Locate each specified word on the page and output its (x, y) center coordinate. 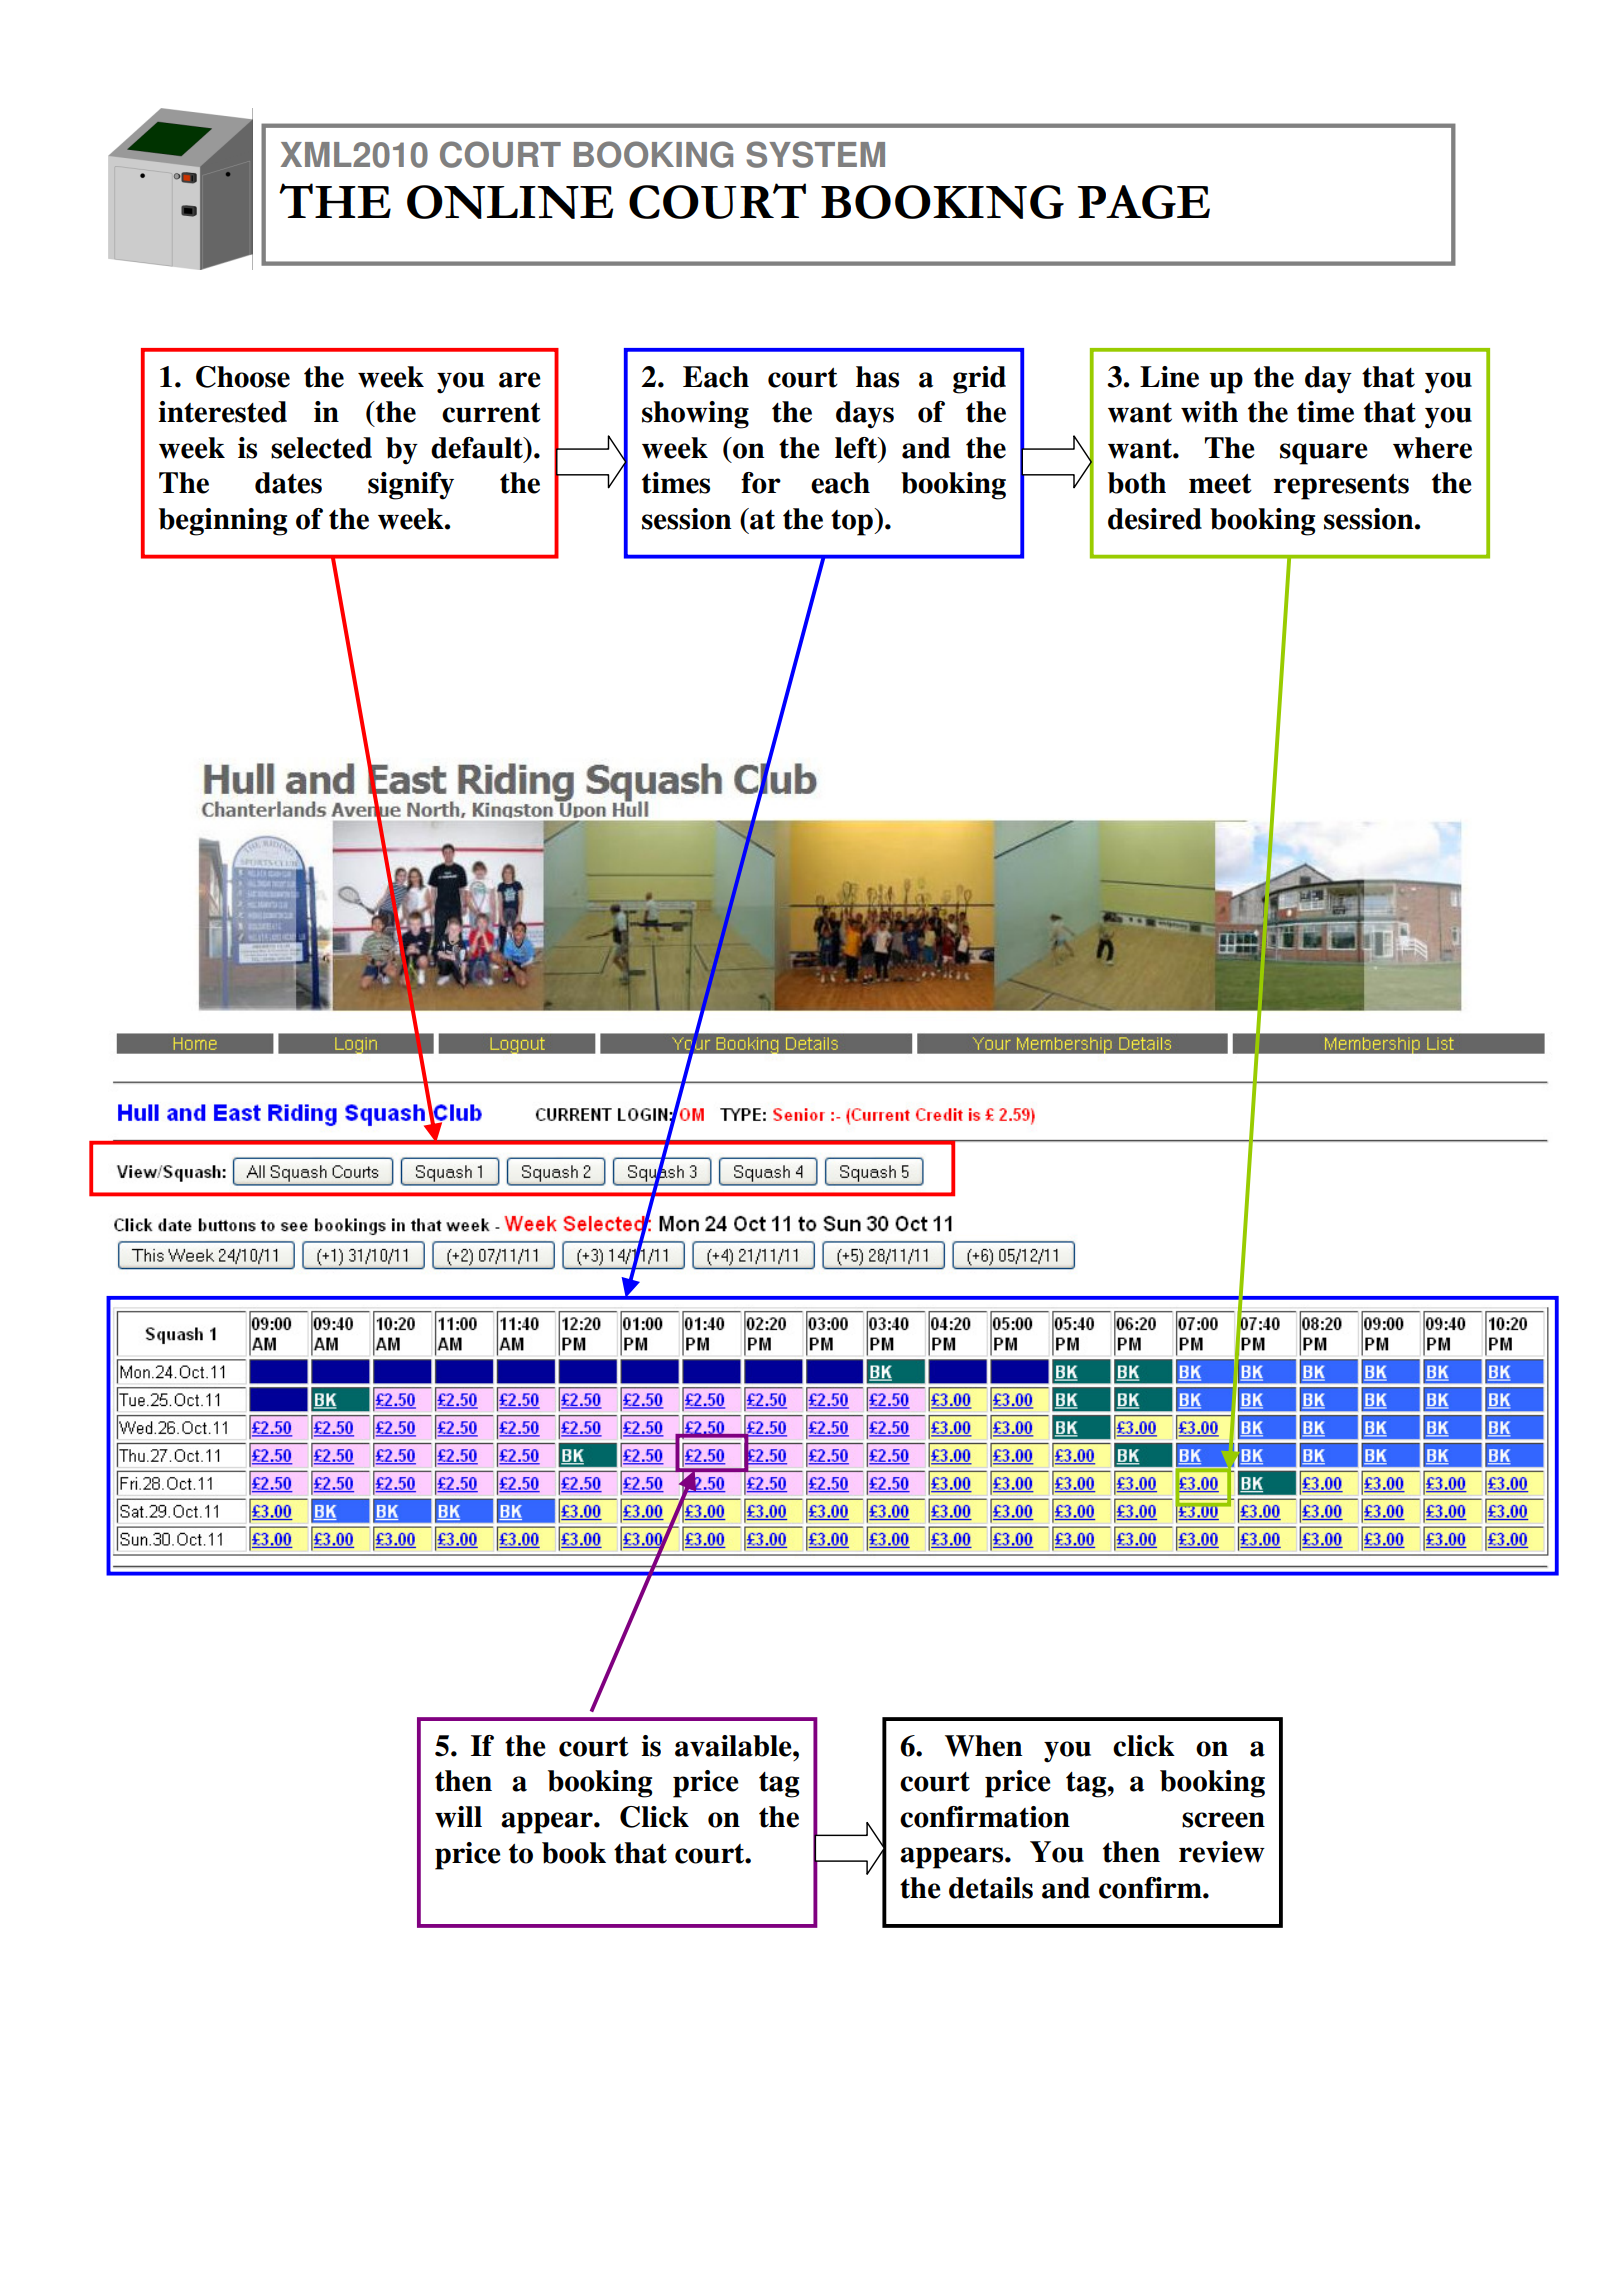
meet (1220, 484)
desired (1155, 519)
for (761, 483)
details (991, 1888)
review (1222, 1852)
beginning (223, 522)
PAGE (1143, 202)
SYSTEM (815, 154)
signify (411, 486)
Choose (243, 377)
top (853, 522)
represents (1341, 487)
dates (288, 483)
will (458, 1817)
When (984, 1746)
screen (1223, 1820)
